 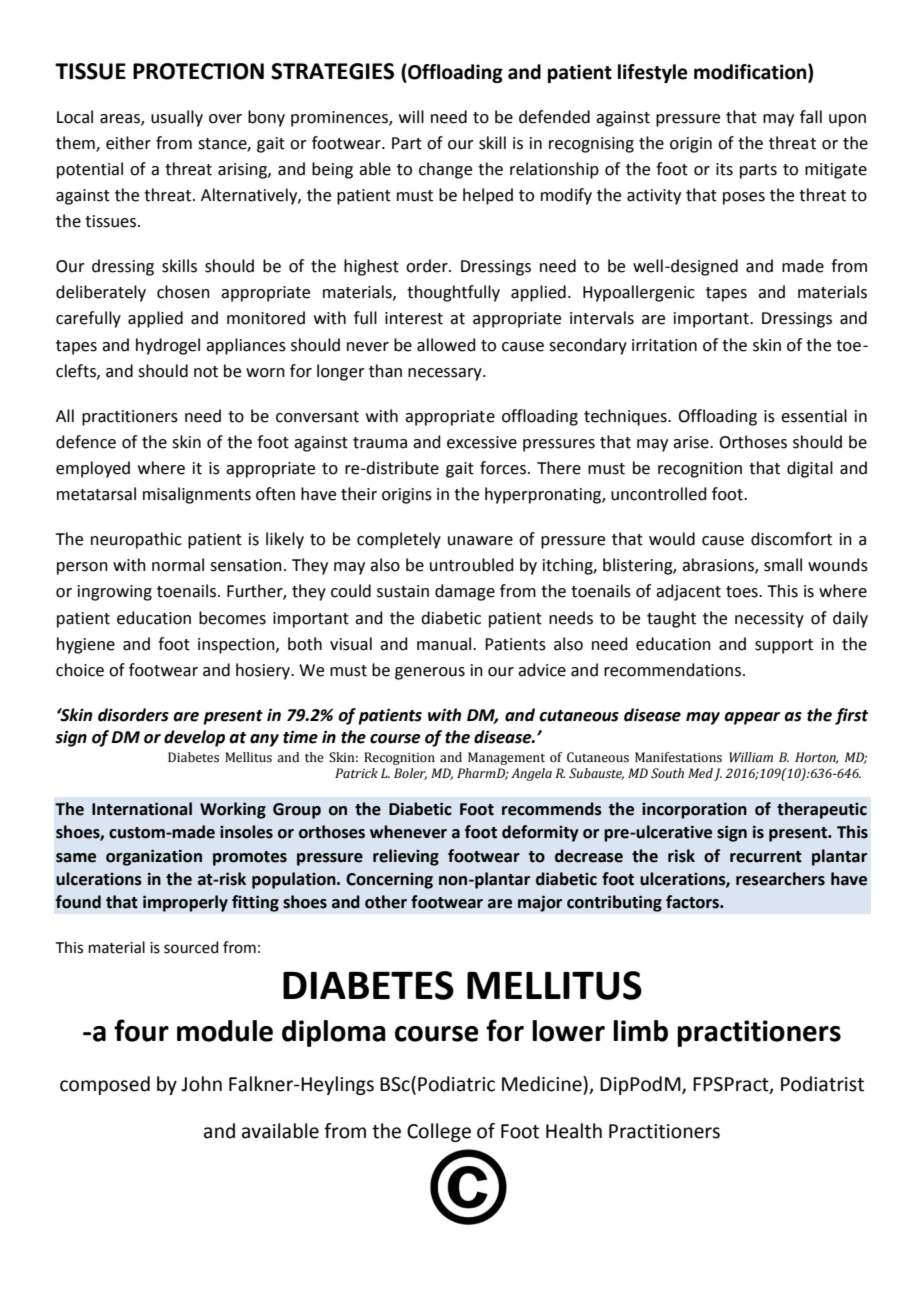 I want to click on defended, so click(x=554, y=117).
